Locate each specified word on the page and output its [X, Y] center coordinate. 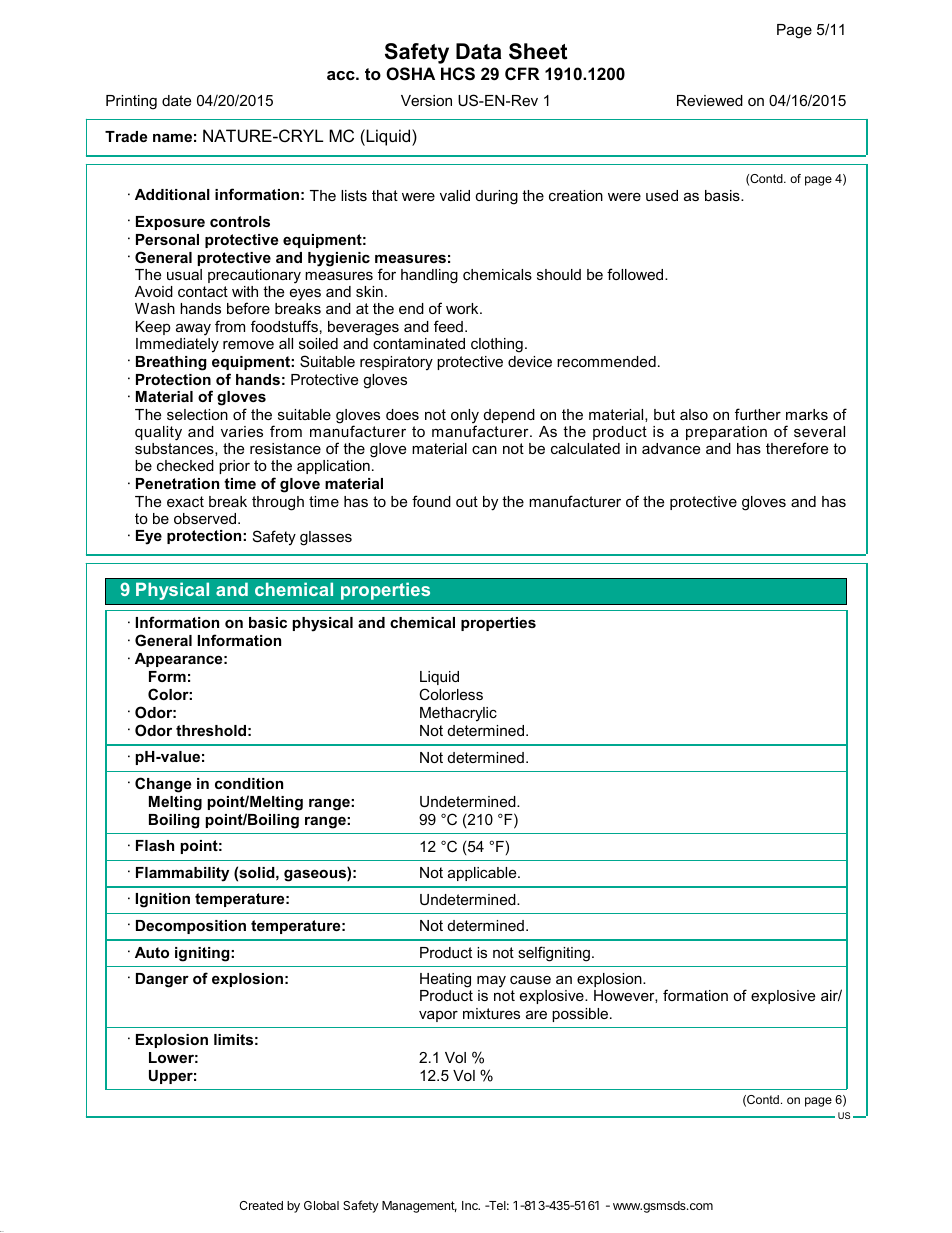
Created [261, 1205]
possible [581, 1015]
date [176, 100]
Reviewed [710, 100]
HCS [458, 74]
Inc [471, 1205]
